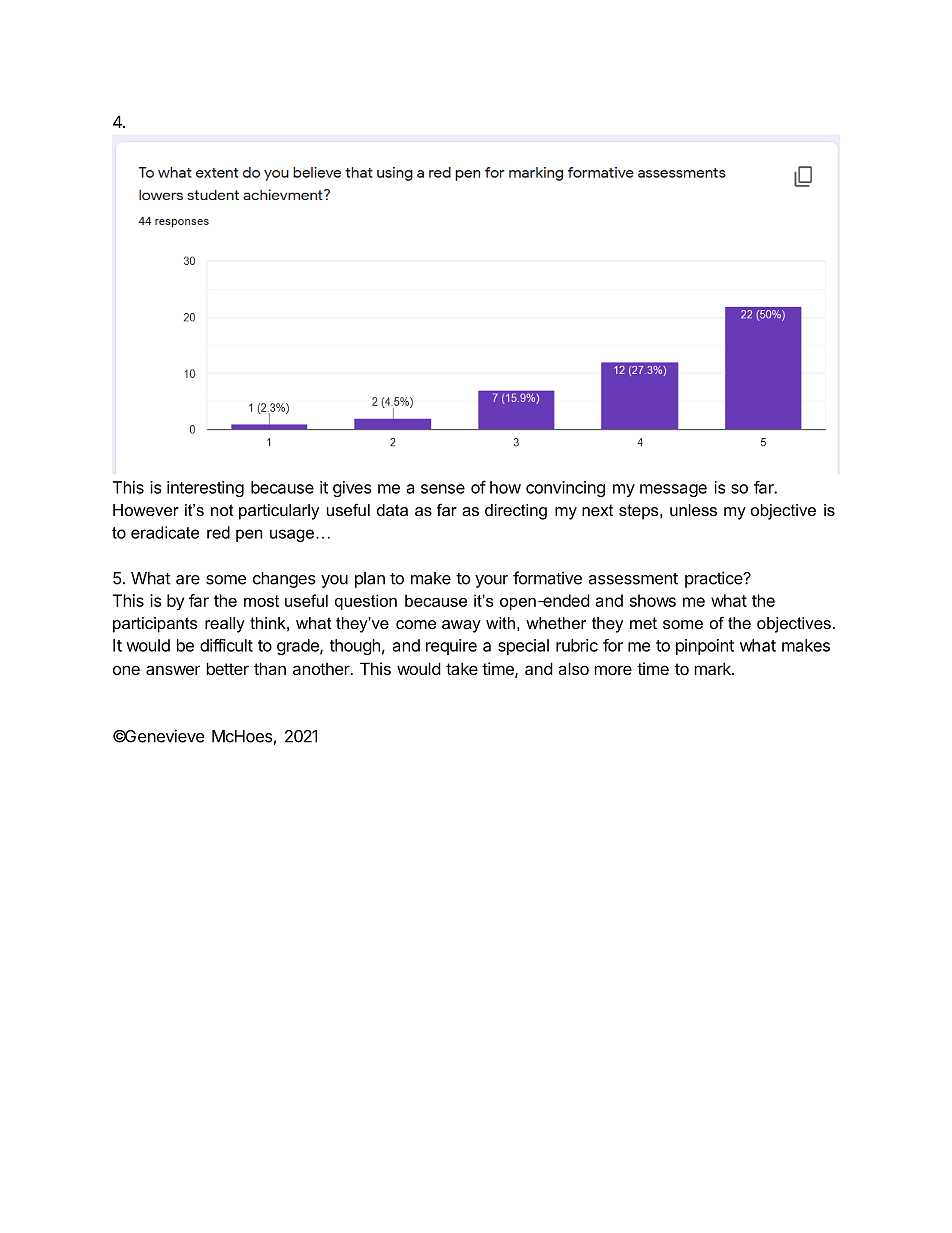 This image has height=1233, width=952. I want to click on assessment, so click(633, 579).
